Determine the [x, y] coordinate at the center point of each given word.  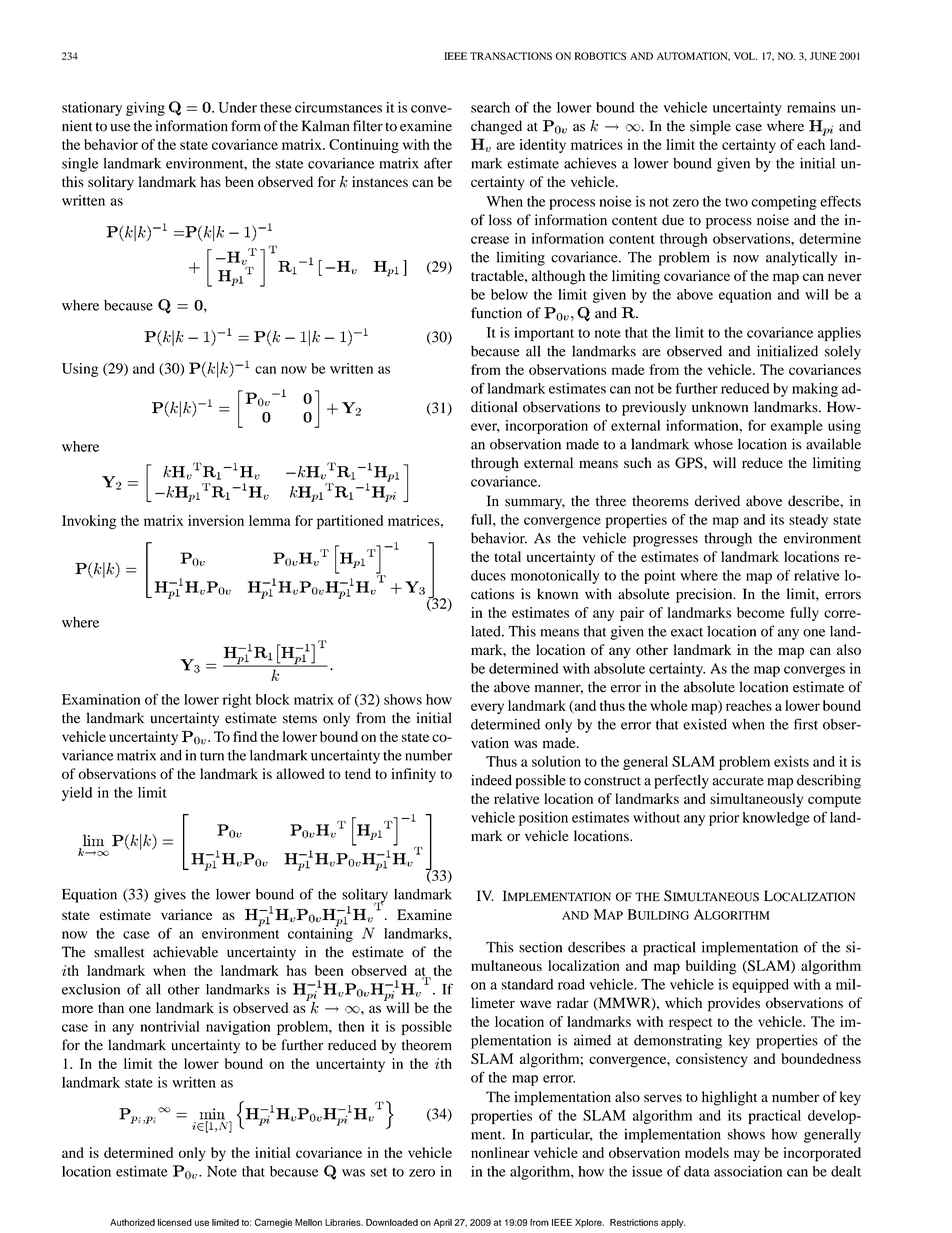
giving [145, 109]
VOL [745, 56]
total [507, 556]
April [442, 1223]
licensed [175, 1222]
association [748, 1171]
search [490, 107]
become [761, 612]
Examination [101, 699]
